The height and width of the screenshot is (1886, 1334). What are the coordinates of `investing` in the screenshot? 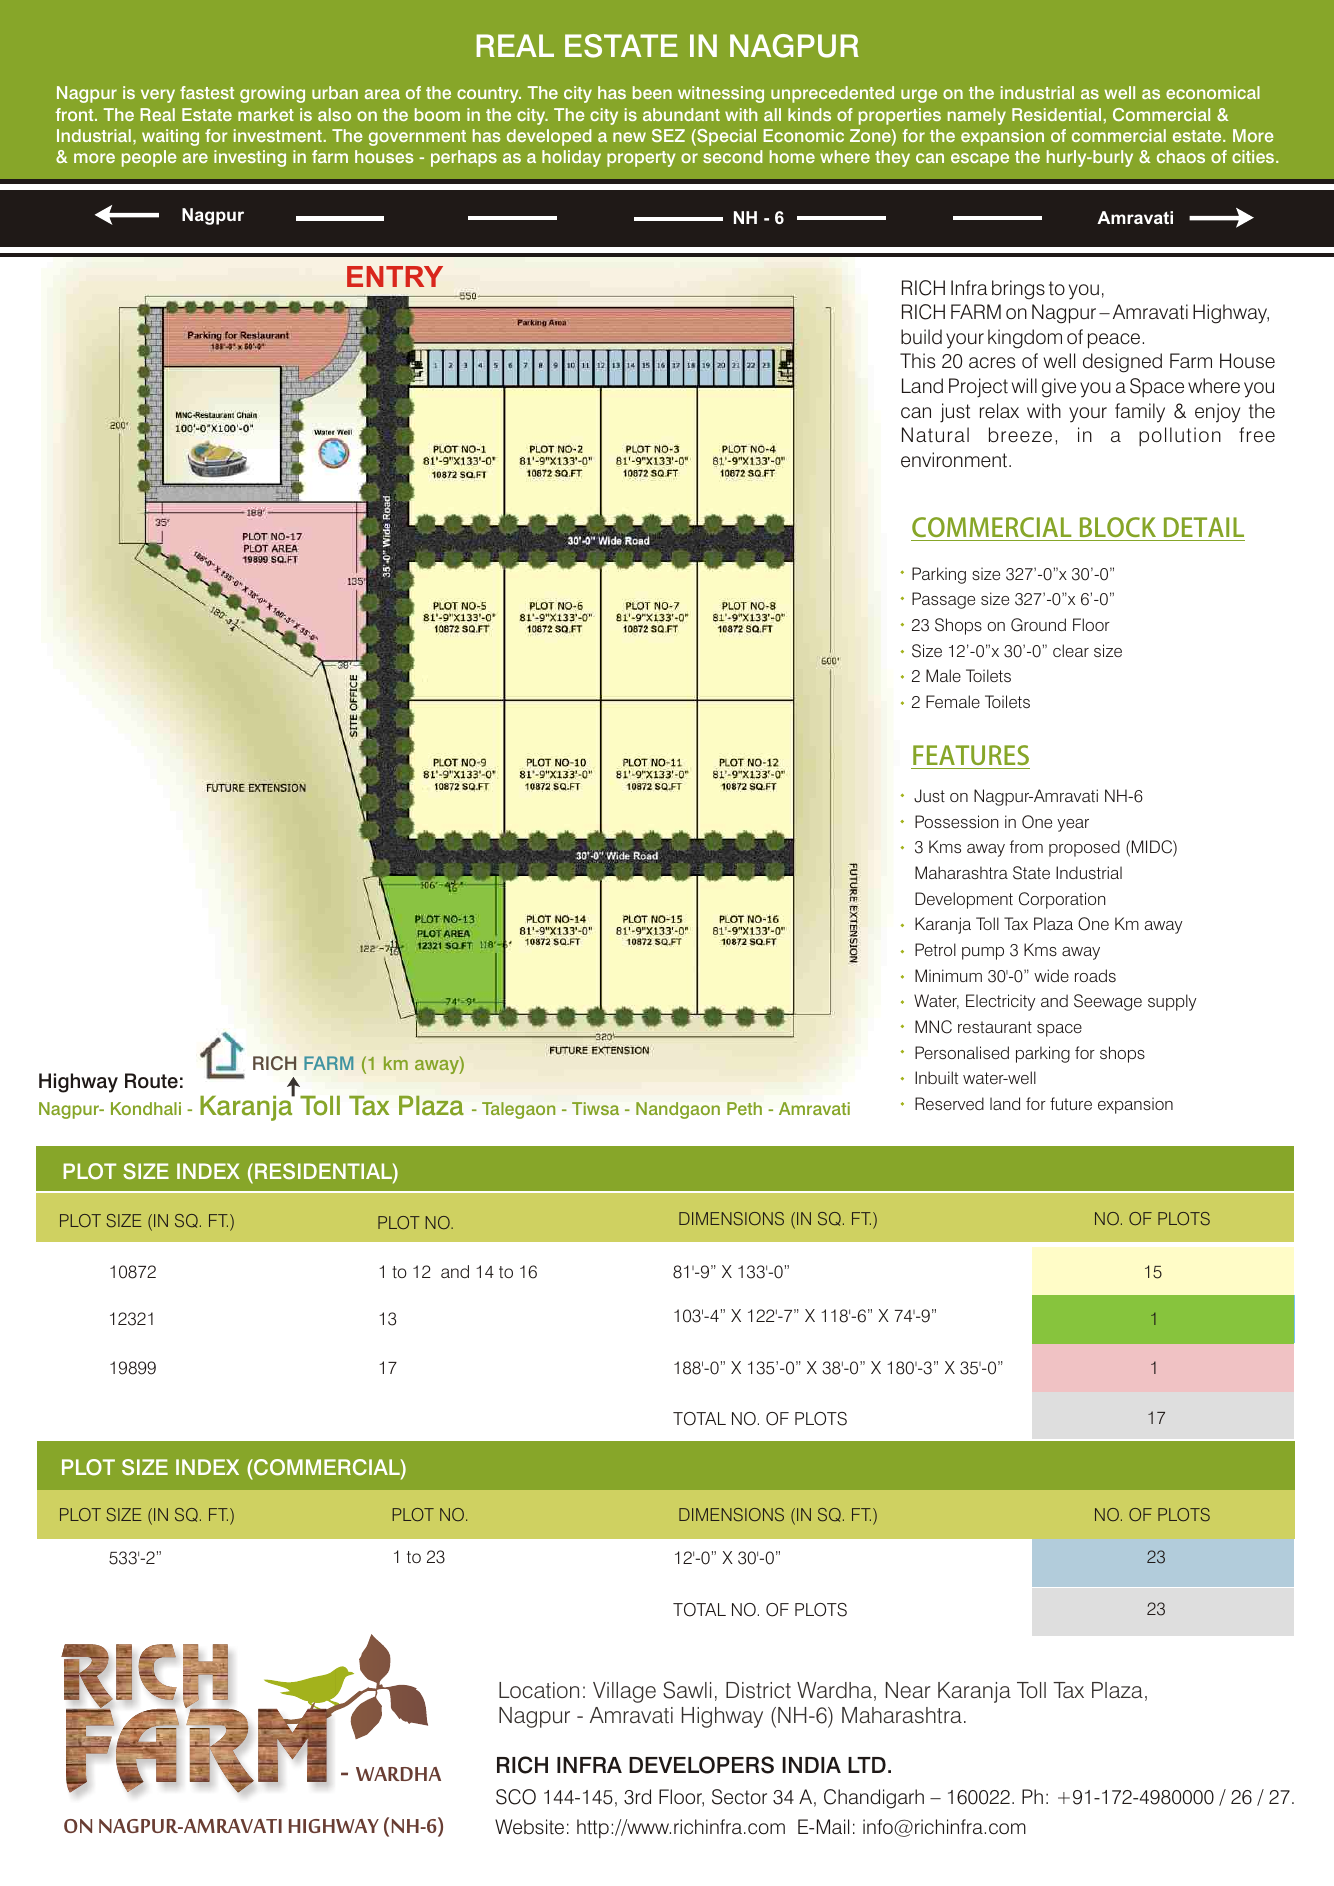 It's located at (250, 158).
